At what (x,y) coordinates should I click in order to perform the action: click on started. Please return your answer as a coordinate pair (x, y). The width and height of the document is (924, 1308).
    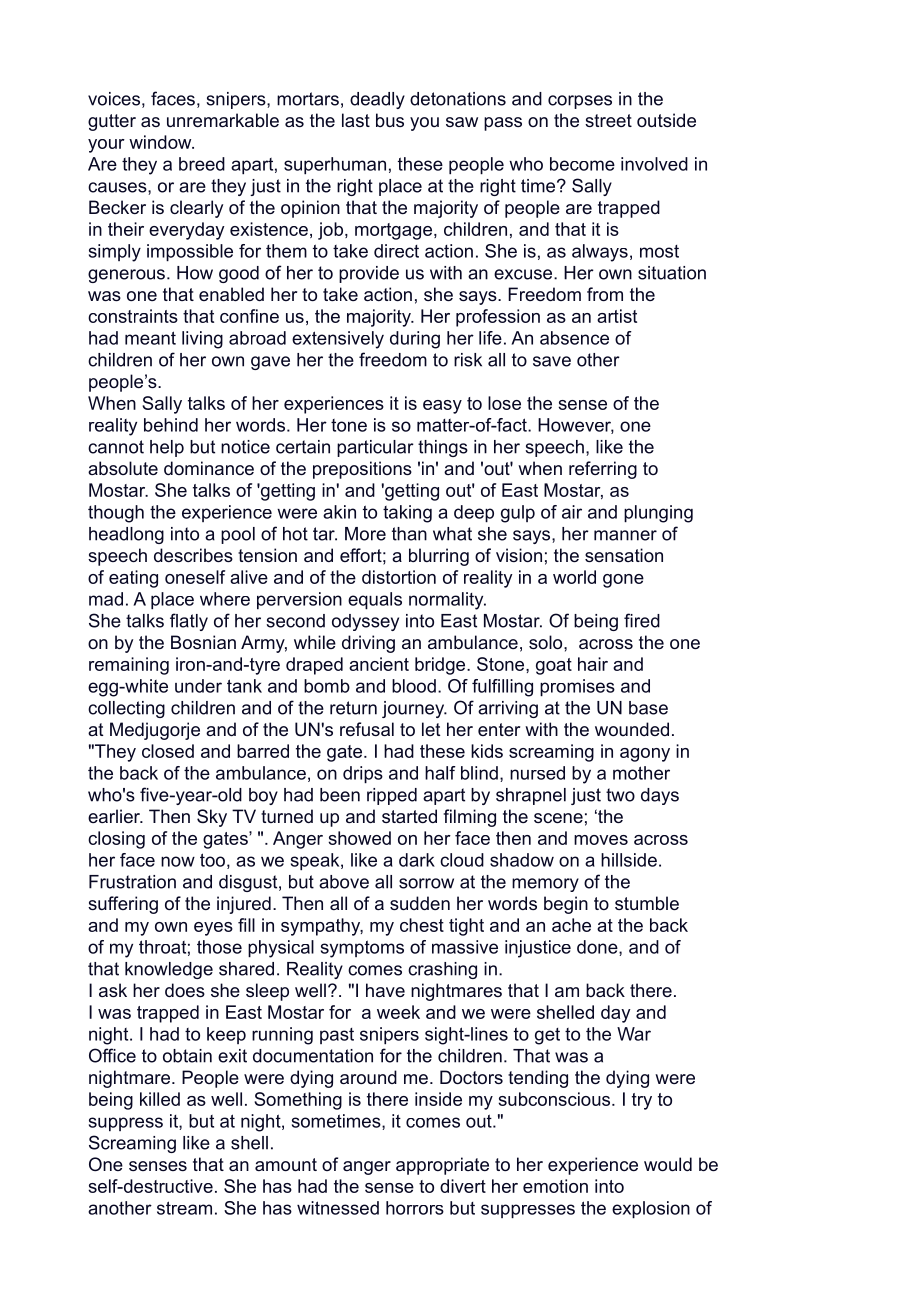
    Looking at the image, I should click on (409, 816).
